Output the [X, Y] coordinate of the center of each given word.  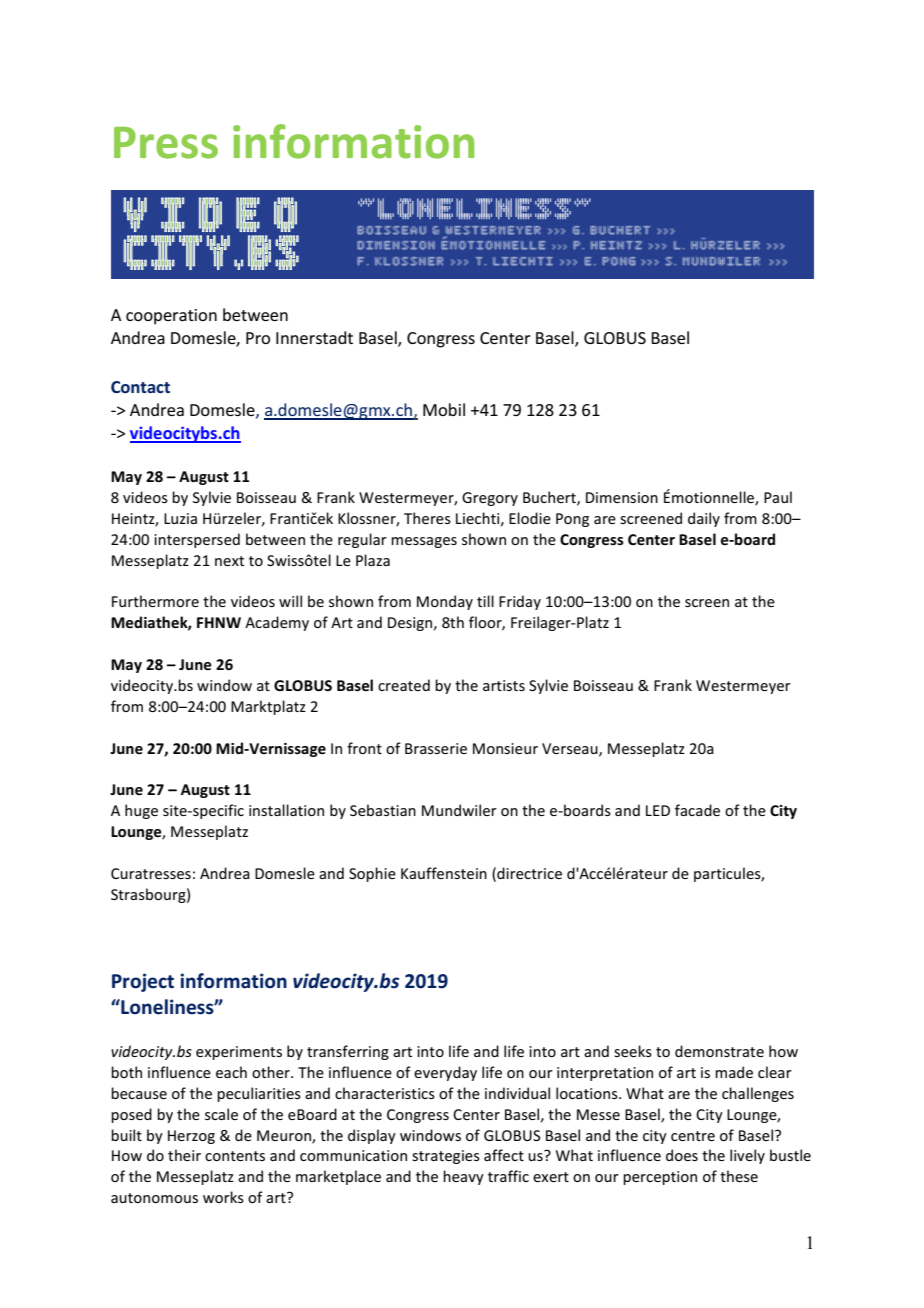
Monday [445, 602]
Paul [778, 497]
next [229, 561]
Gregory [490, 499]
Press [166, 143]
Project [143, 982]
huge [141, 811]
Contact [140, 387]
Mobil [444, 409]
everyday [445, 1073]
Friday [520, 602]
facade [697, 810]
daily [704, 519]
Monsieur [505, 748]
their [184, 1155]
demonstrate [719, 1051]
